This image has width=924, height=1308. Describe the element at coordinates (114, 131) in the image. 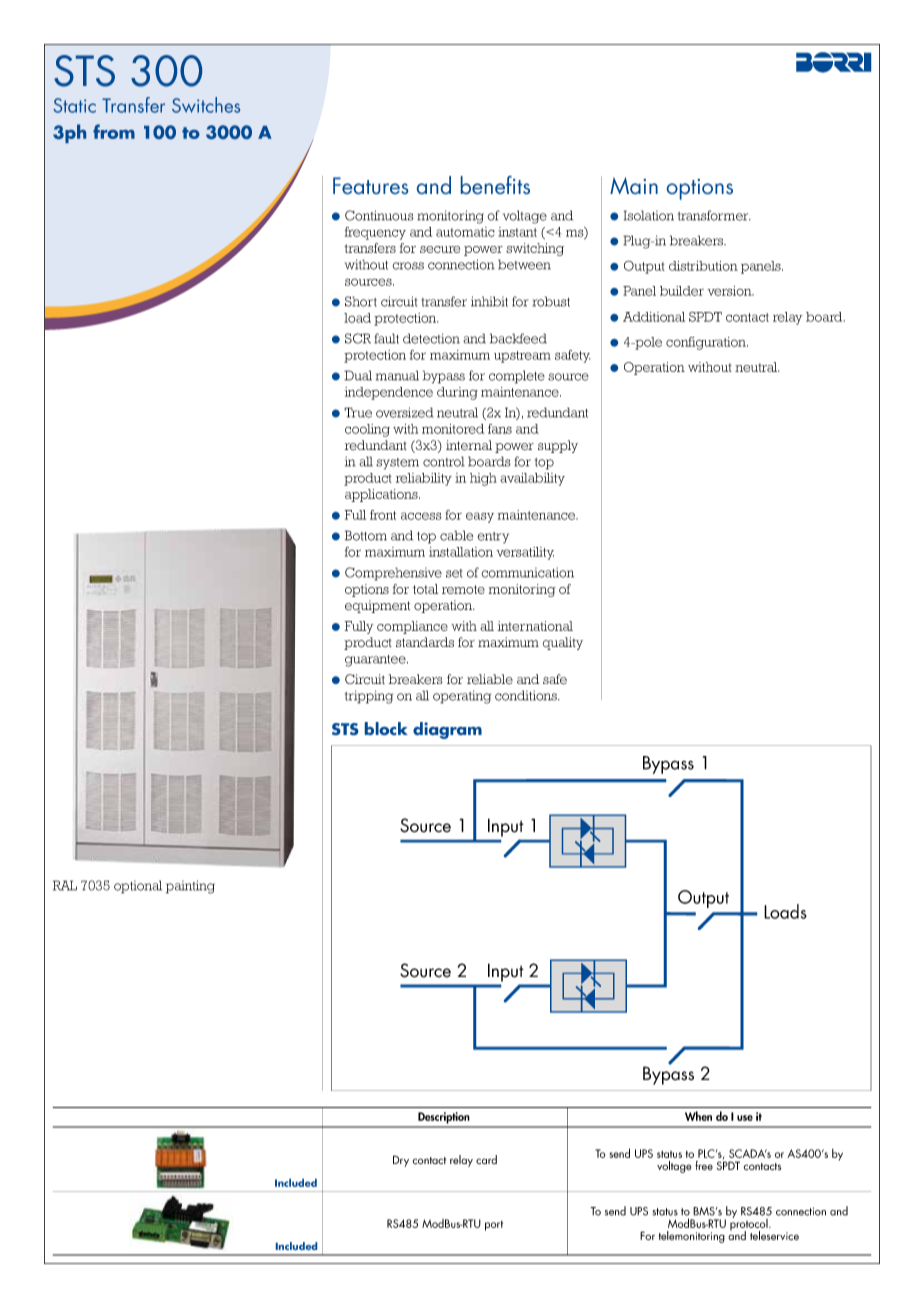

I see `from` at that location.
